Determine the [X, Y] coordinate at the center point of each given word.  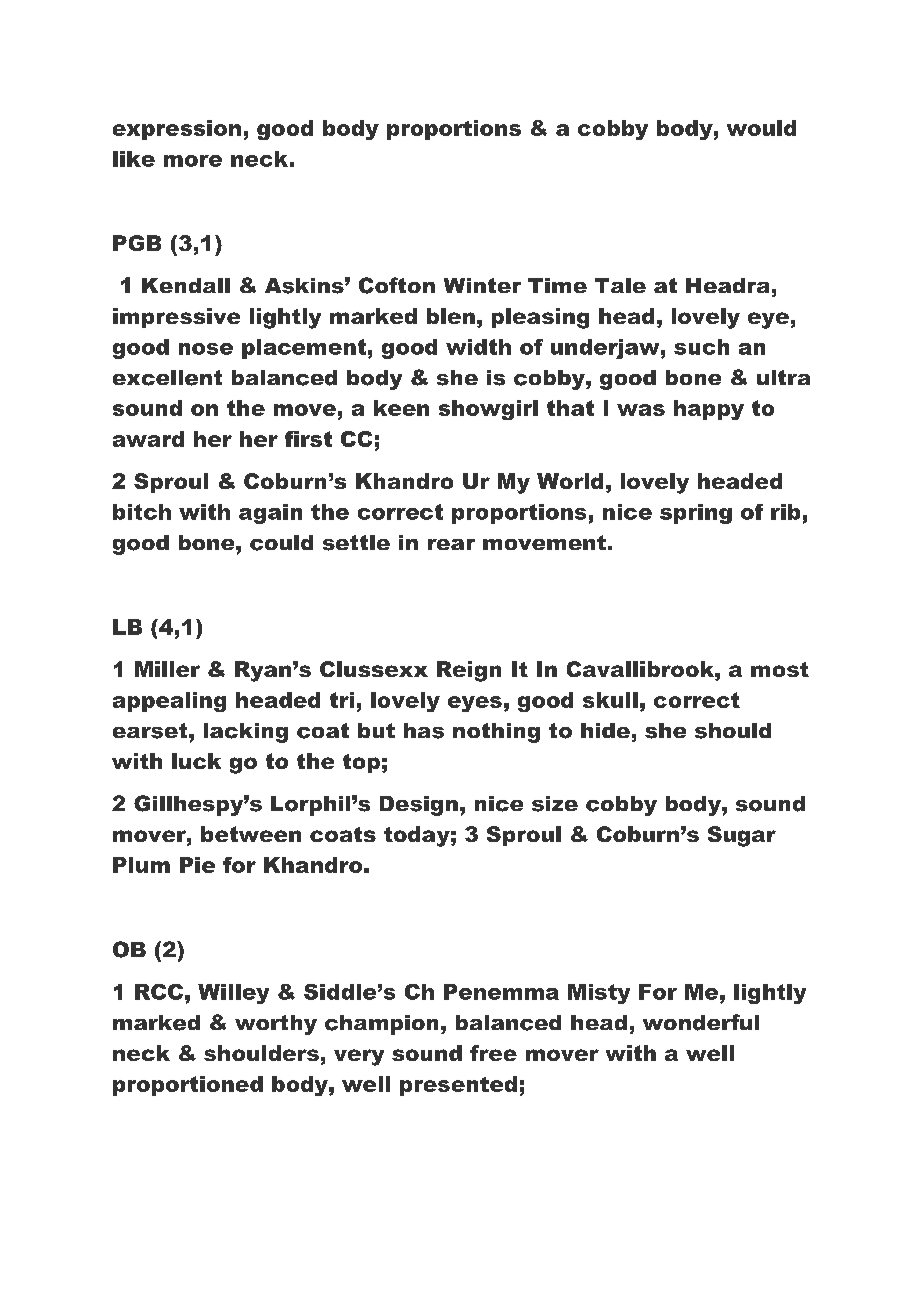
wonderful [701, 1022]
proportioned [188, 1086]
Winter [482, 285]
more [193, 161]
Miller [167, 669]
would [761, 128]
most [780, 669]
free [493, 1053]
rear [451, 544]
